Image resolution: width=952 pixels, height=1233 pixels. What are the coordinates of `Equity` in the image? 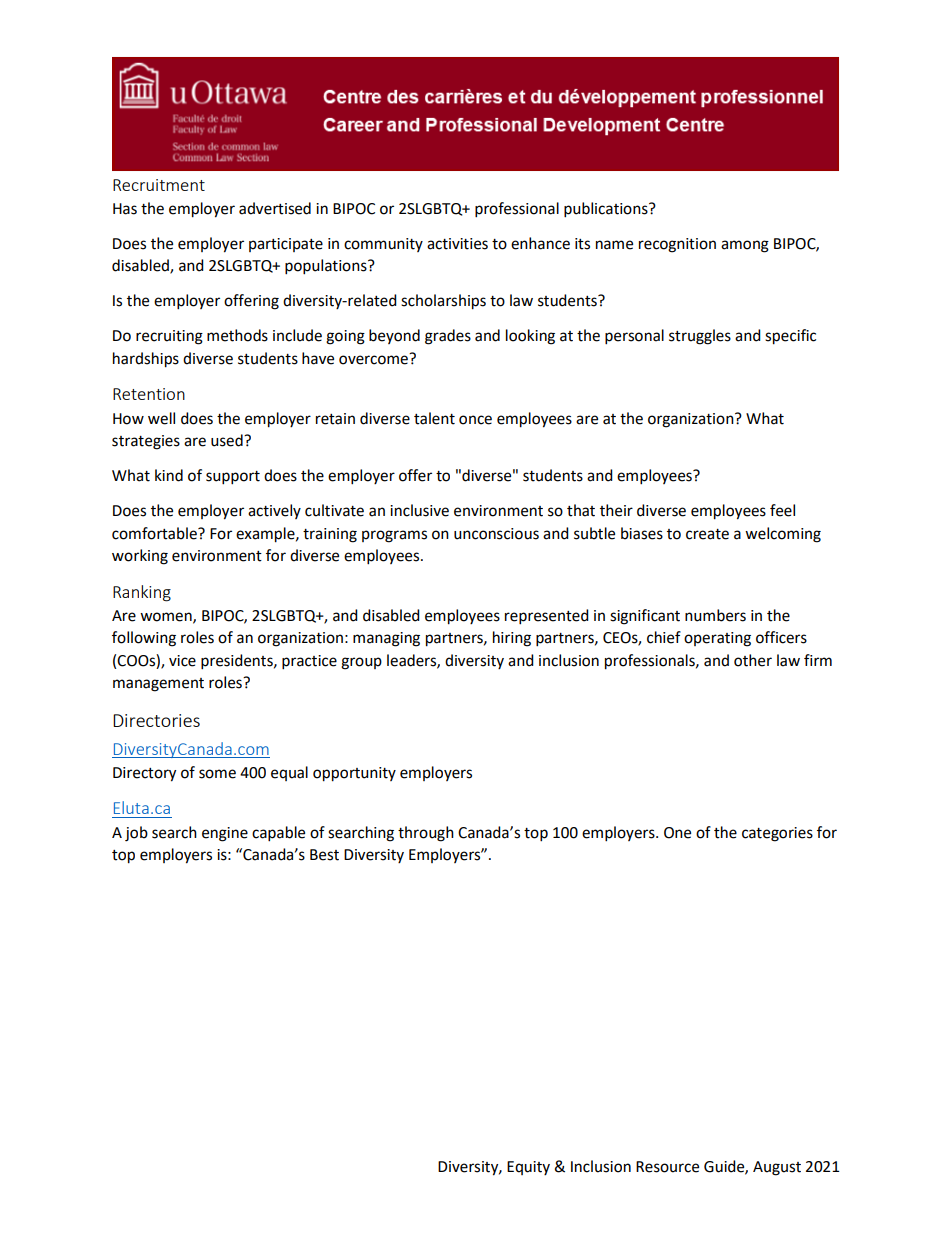 It's located at (528, 1168).
